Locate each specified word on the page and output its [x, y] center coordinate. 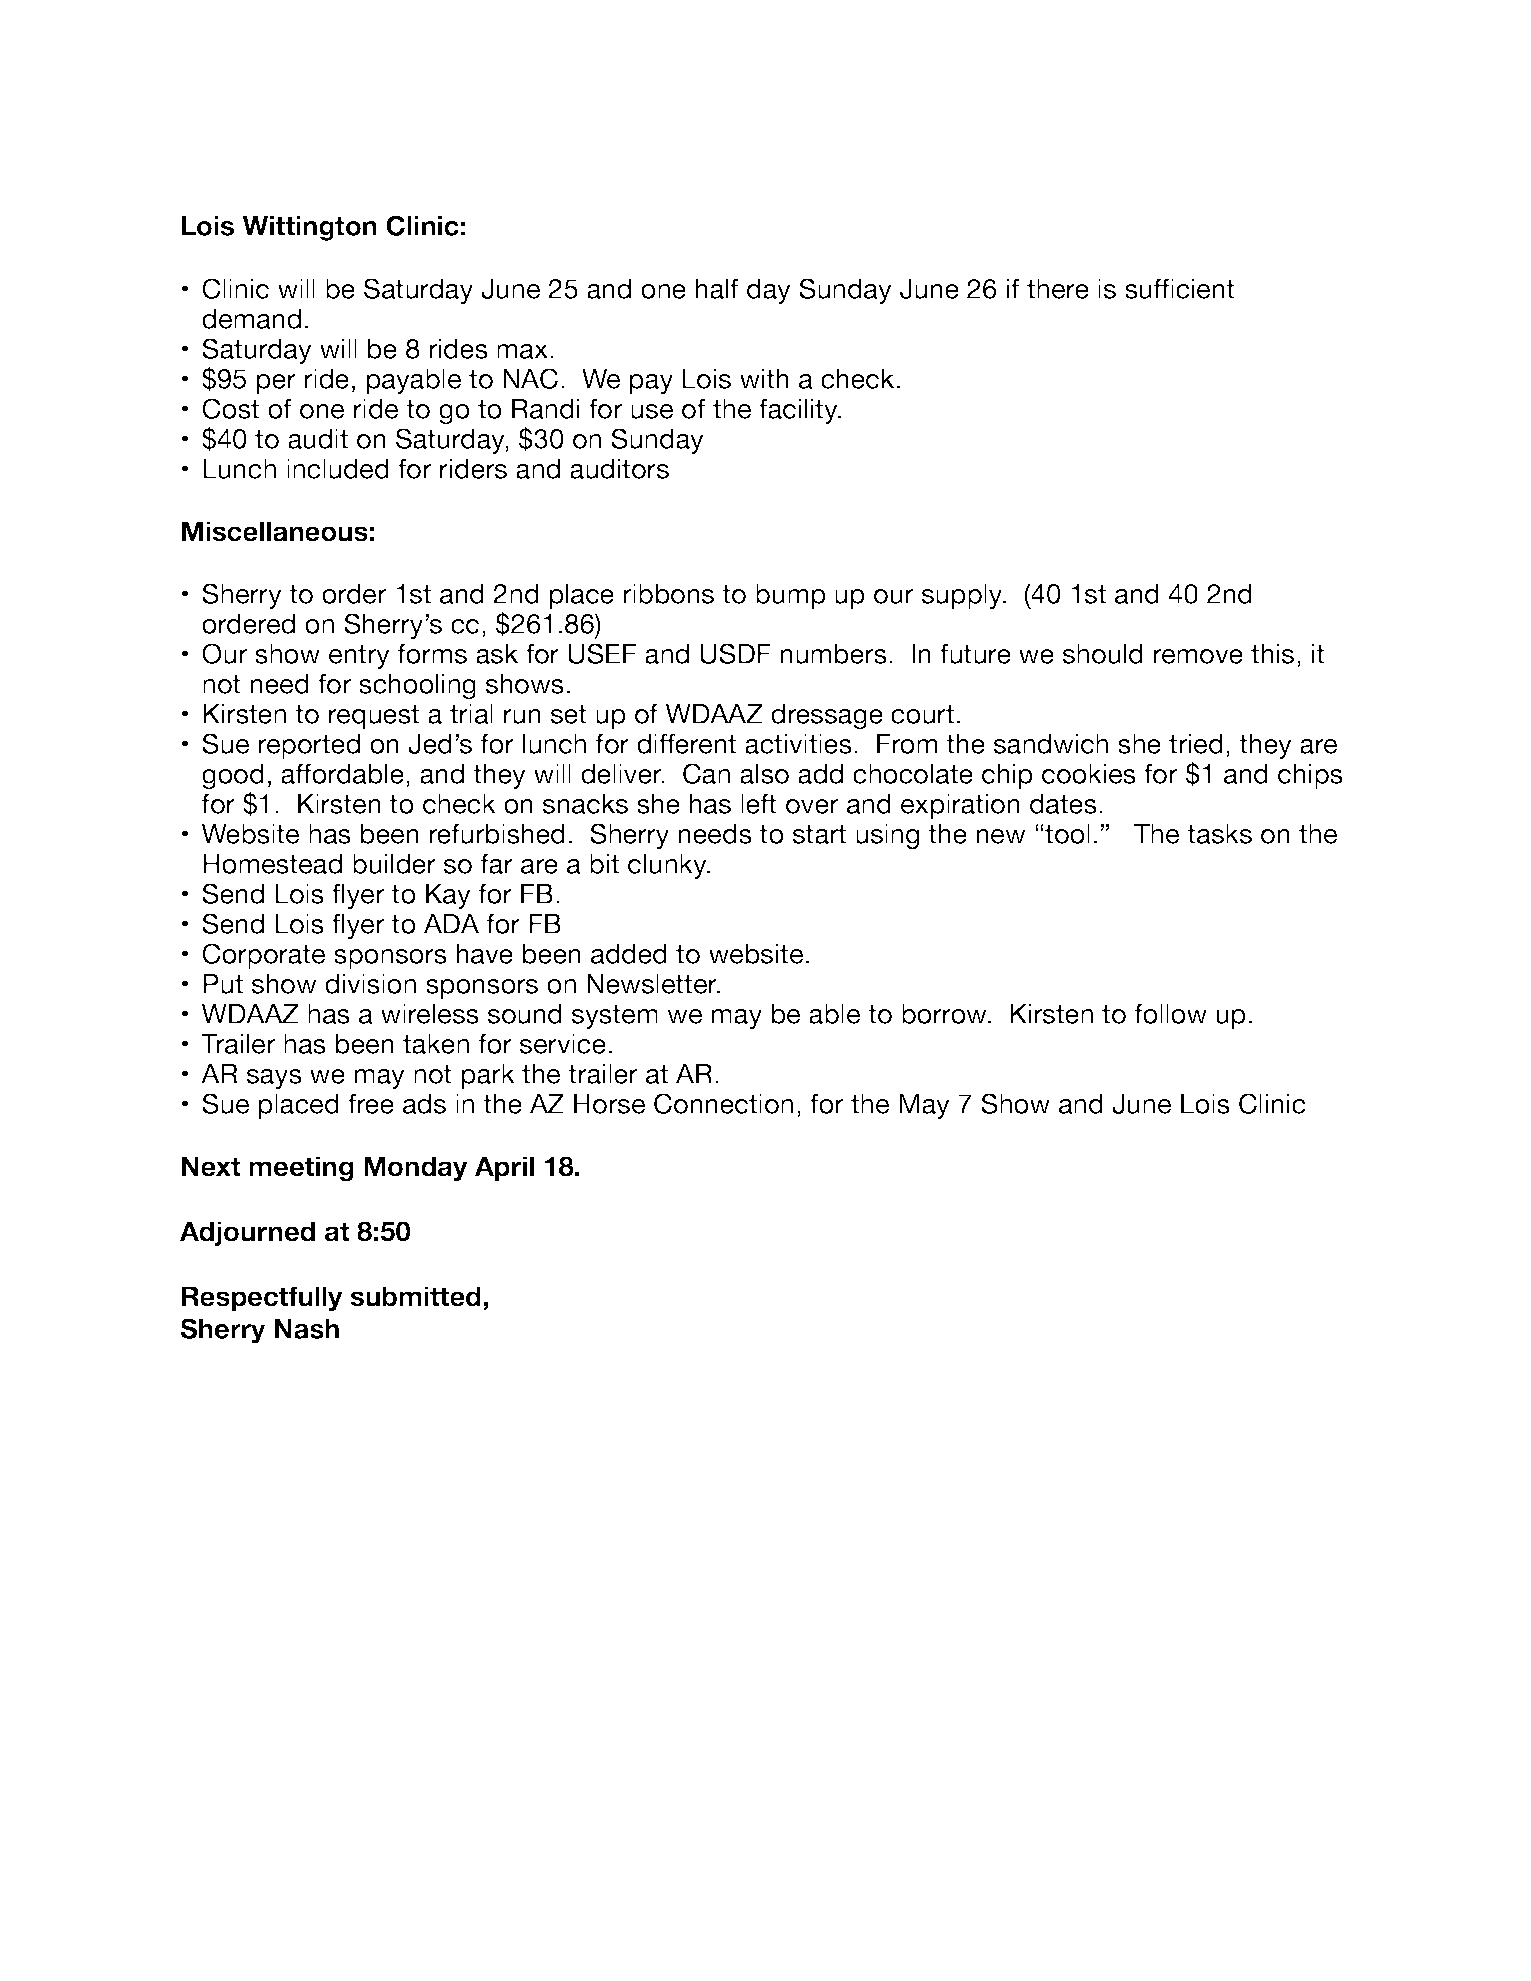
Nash [307, 1329]
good [233, 778]
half [717, 288]
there [1058, 289]
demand [251, 319]
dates [1063, 804]
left [759, 803]
